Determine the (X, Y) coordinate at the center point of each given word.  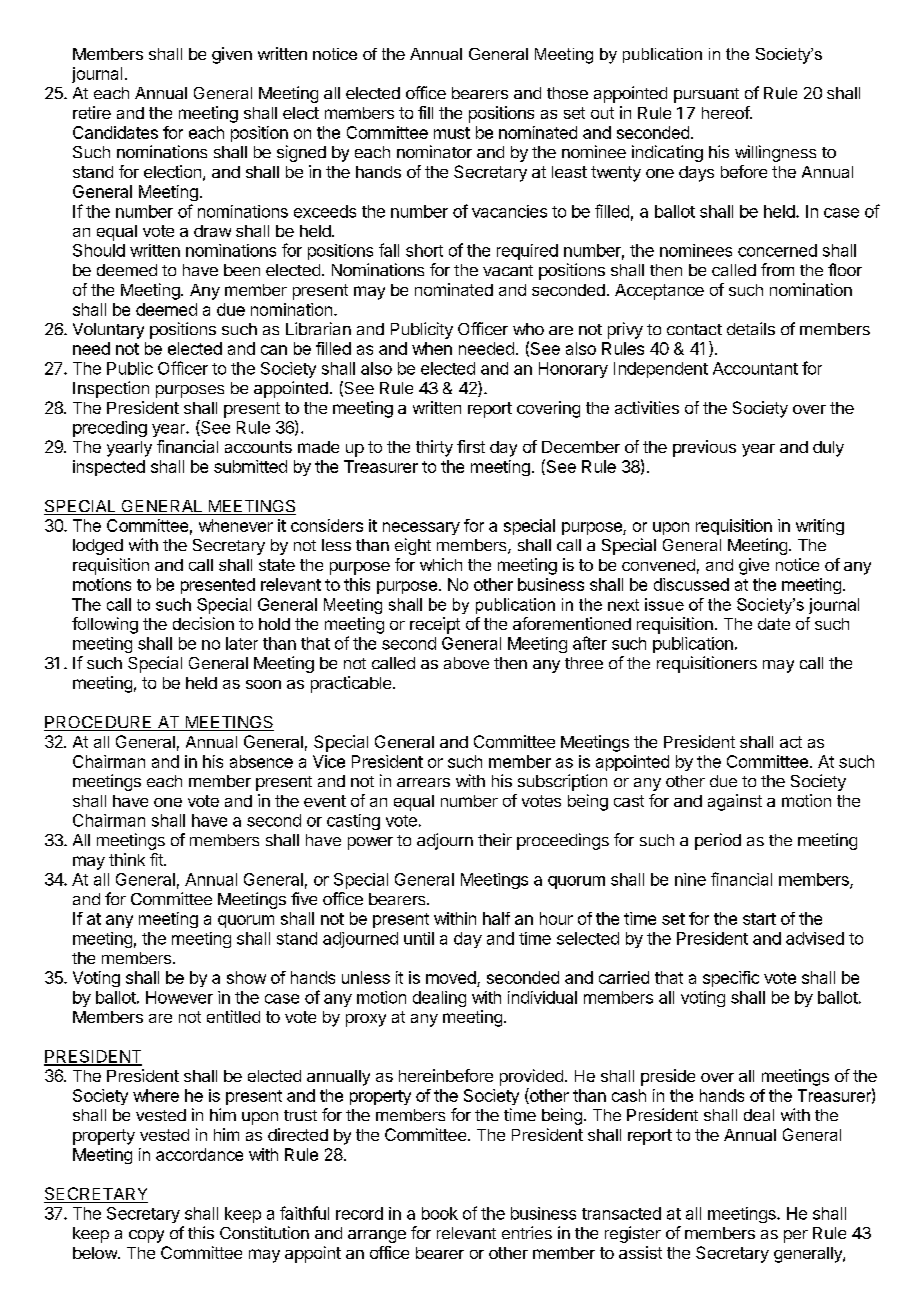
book (440, 1213)
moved (451, 977)
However (179, 997)
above (466, 663)
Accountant (755, 368)
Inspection (111, 389)
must (452, 133)
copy (146, 1236)
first (471, 446)
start (759, 919)
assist (640, 1252)
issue (664, 604)
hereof (726, 112)
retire (92, 112)
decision (203, 623)
